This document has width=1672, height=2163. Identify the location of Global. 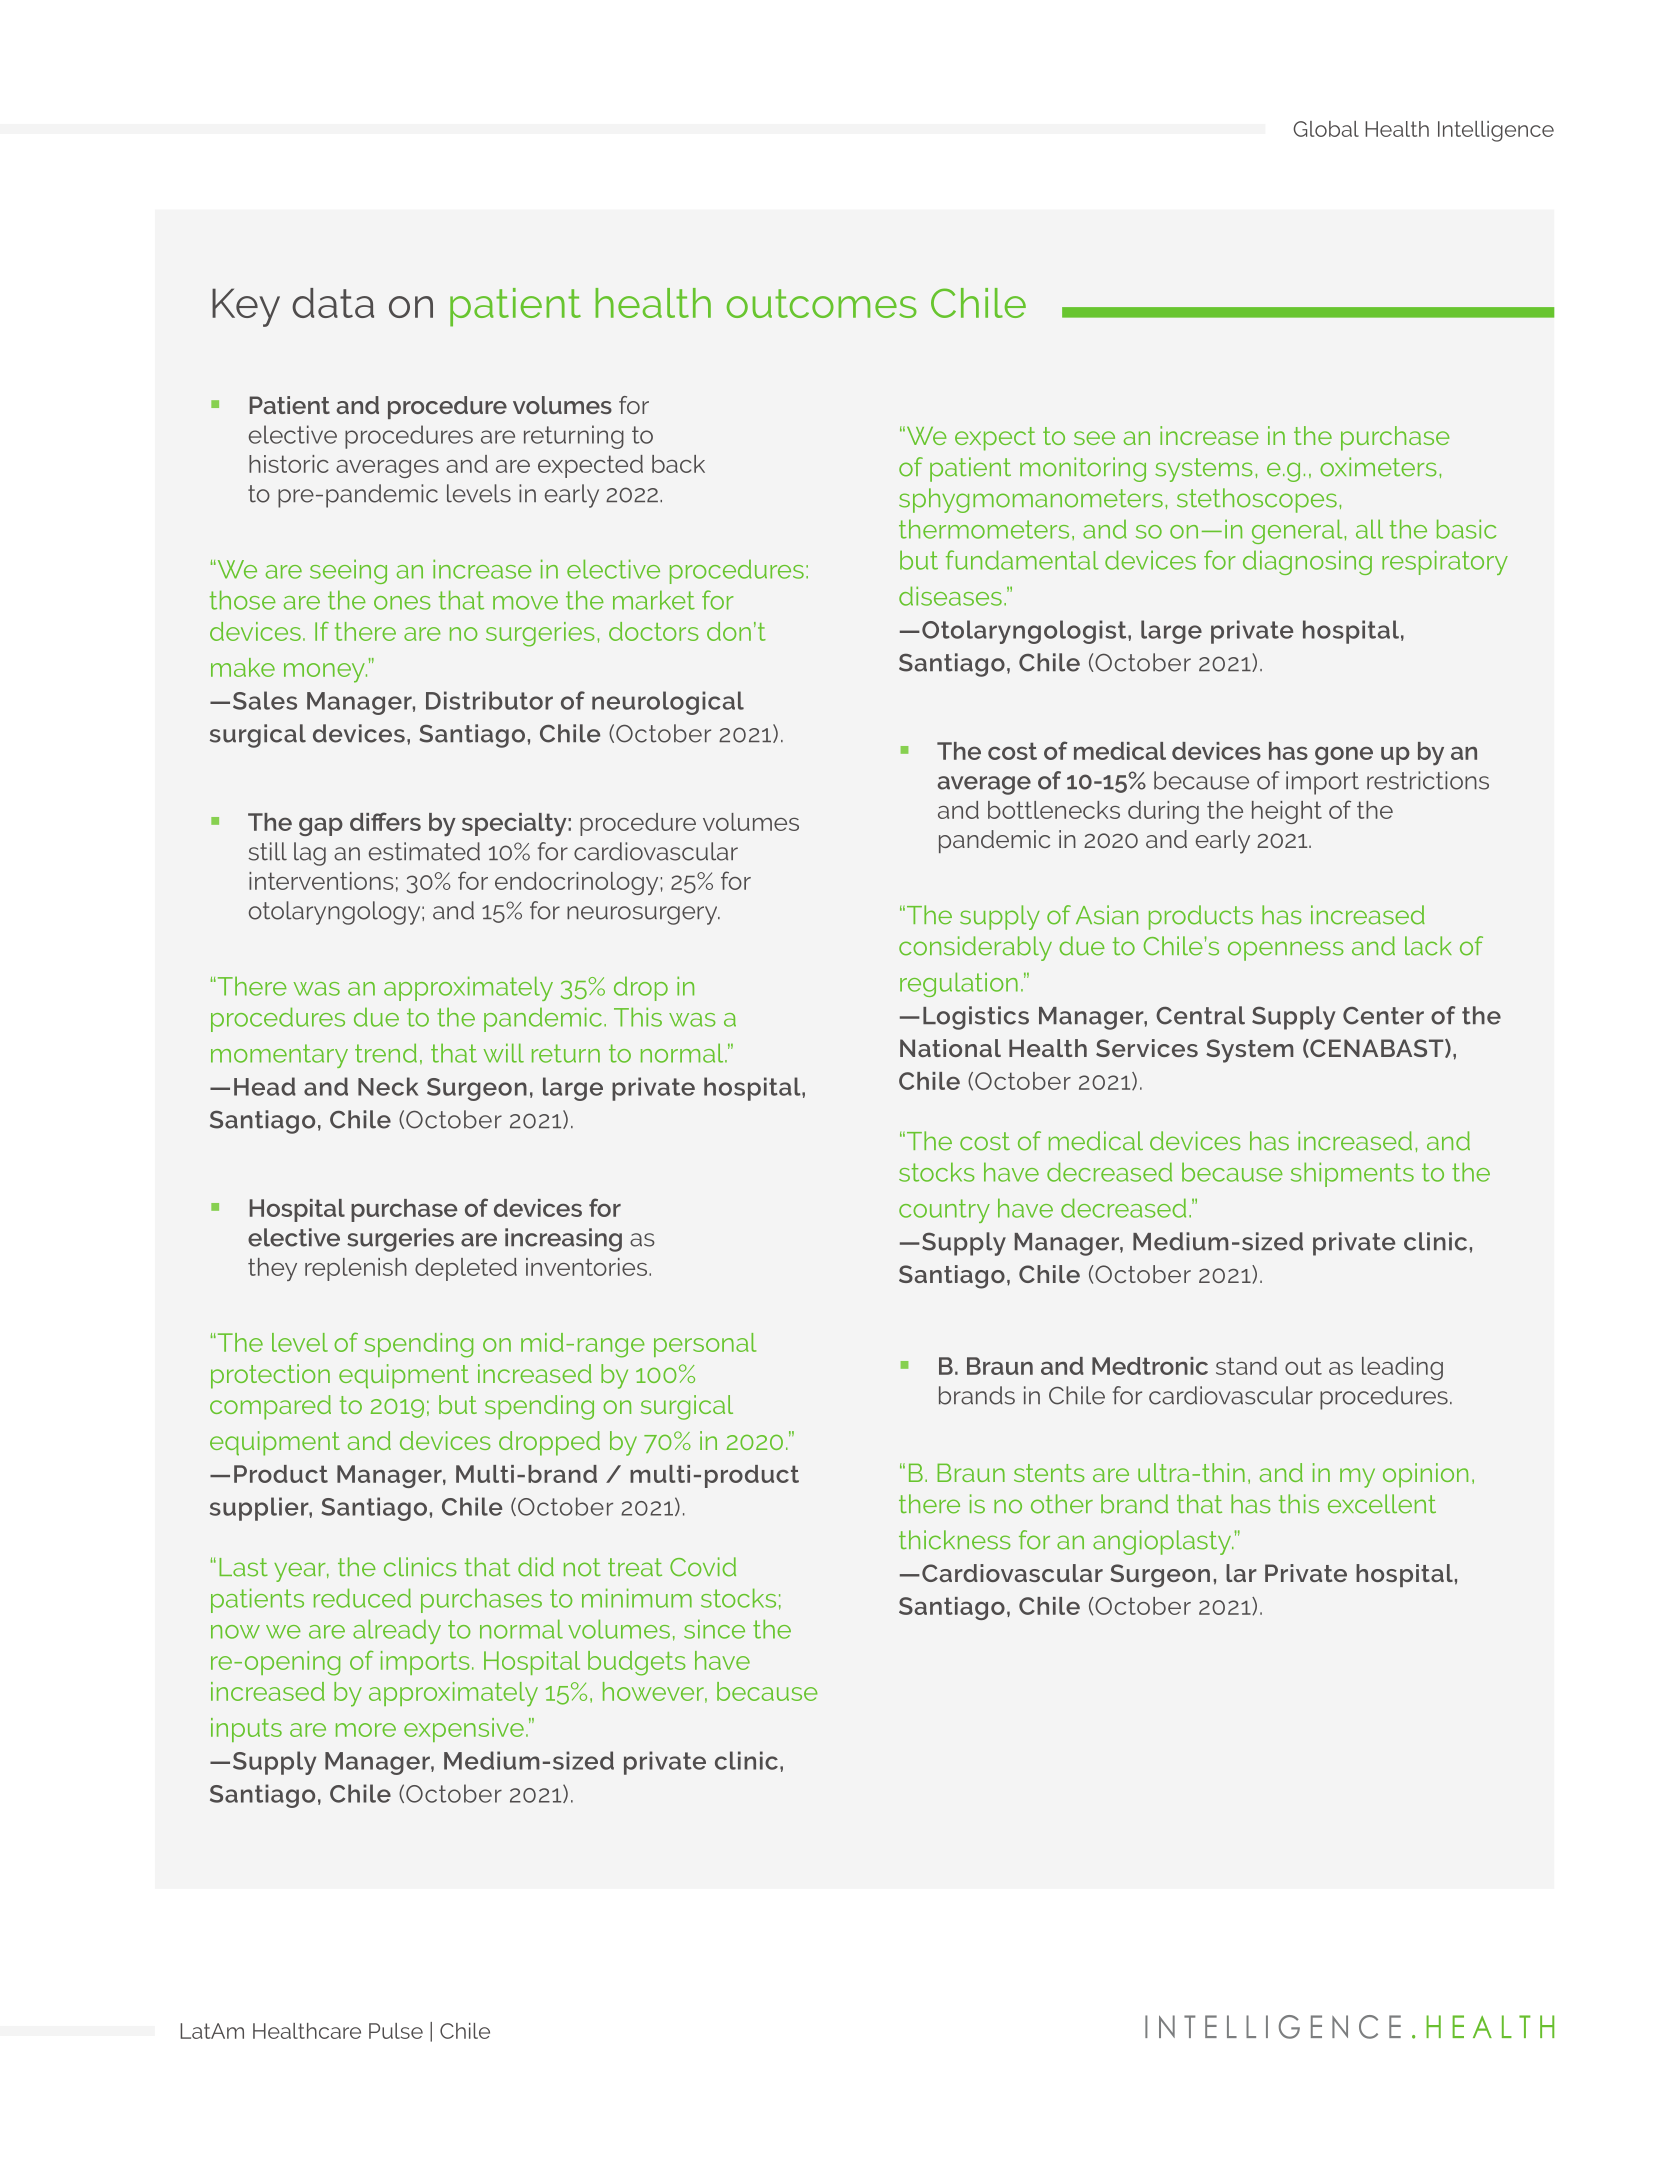
(1326, 129).
